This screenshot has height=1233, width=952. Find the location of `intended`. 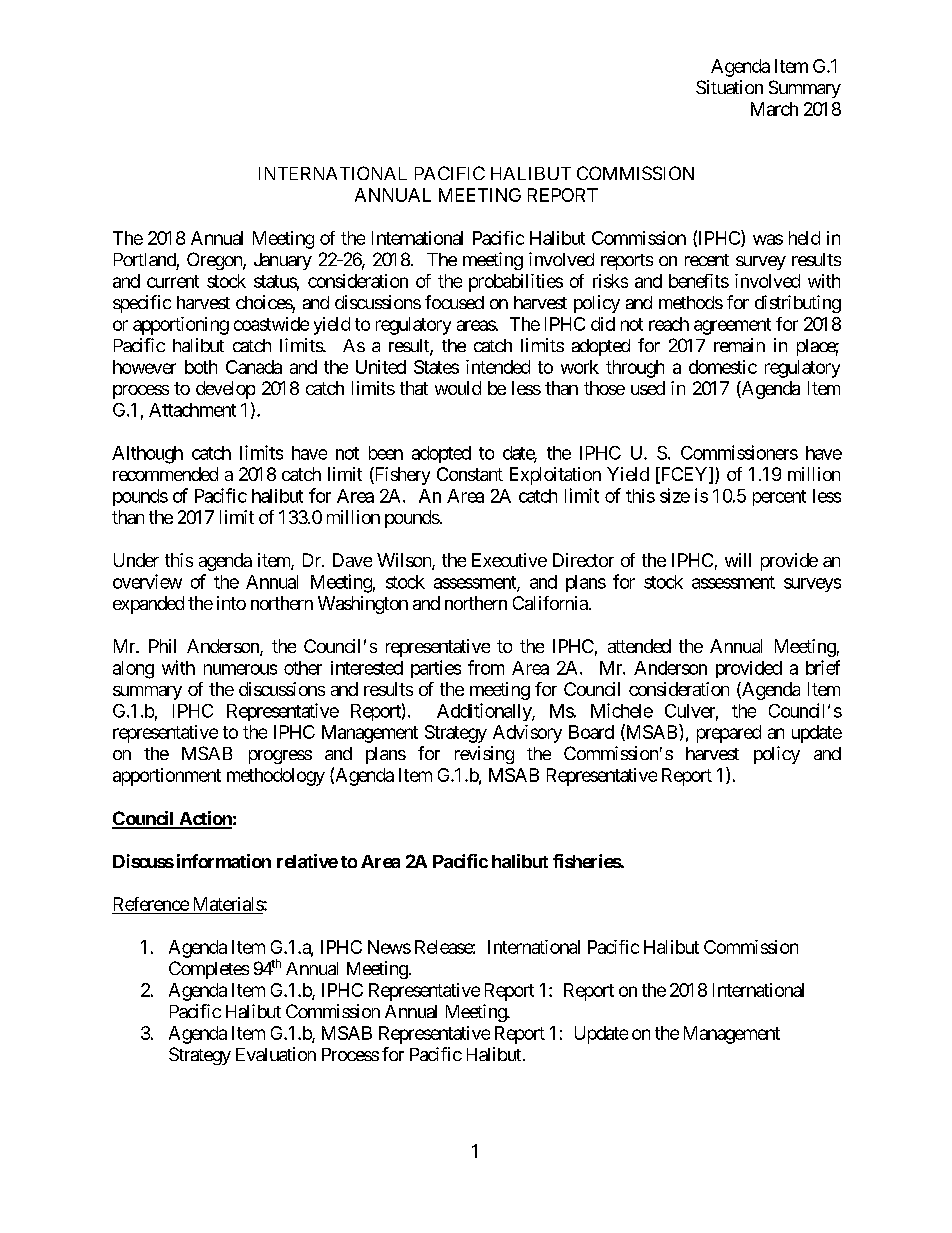

intended is located at coordinates (498, 367).
